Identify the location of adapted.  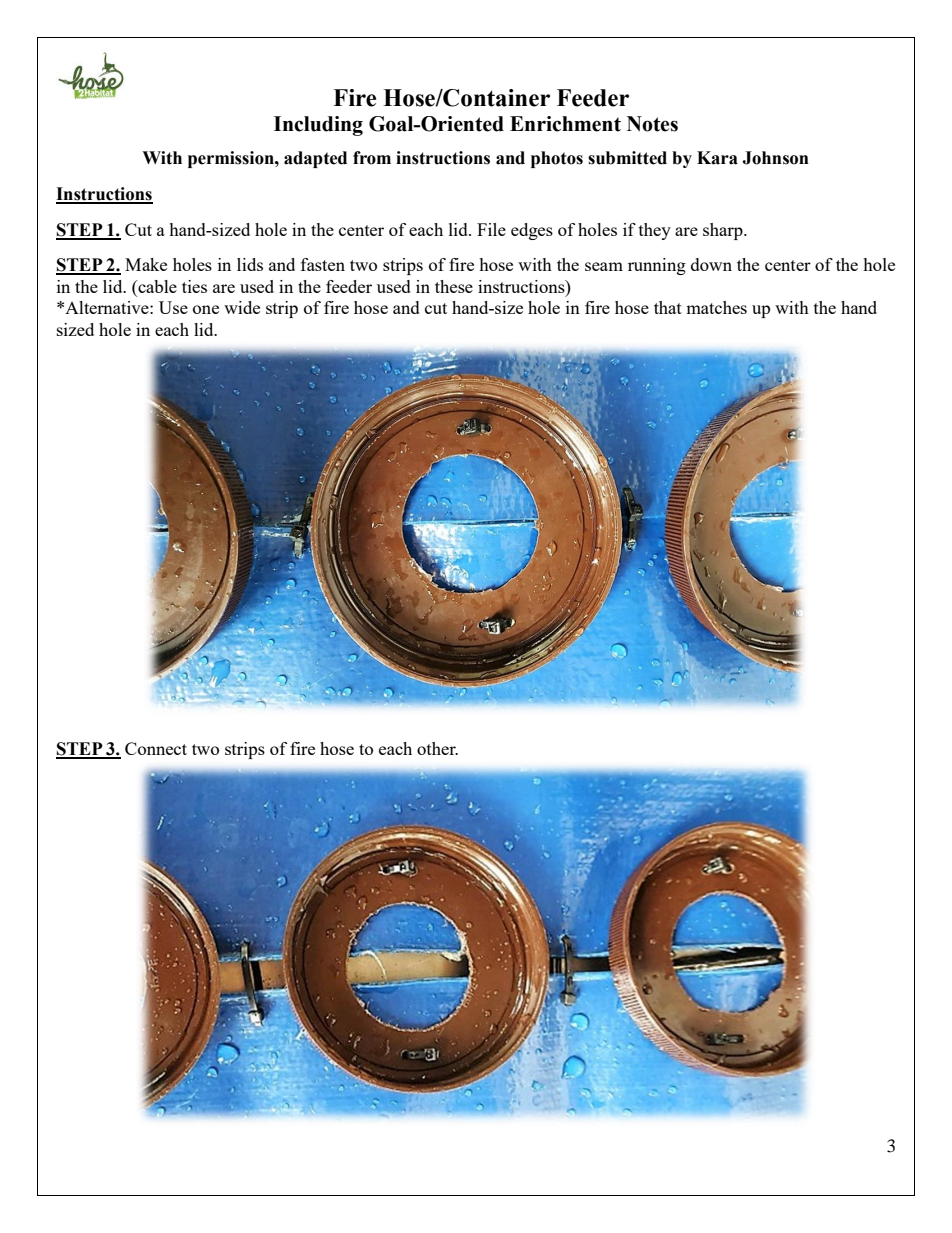
(315, 159).
